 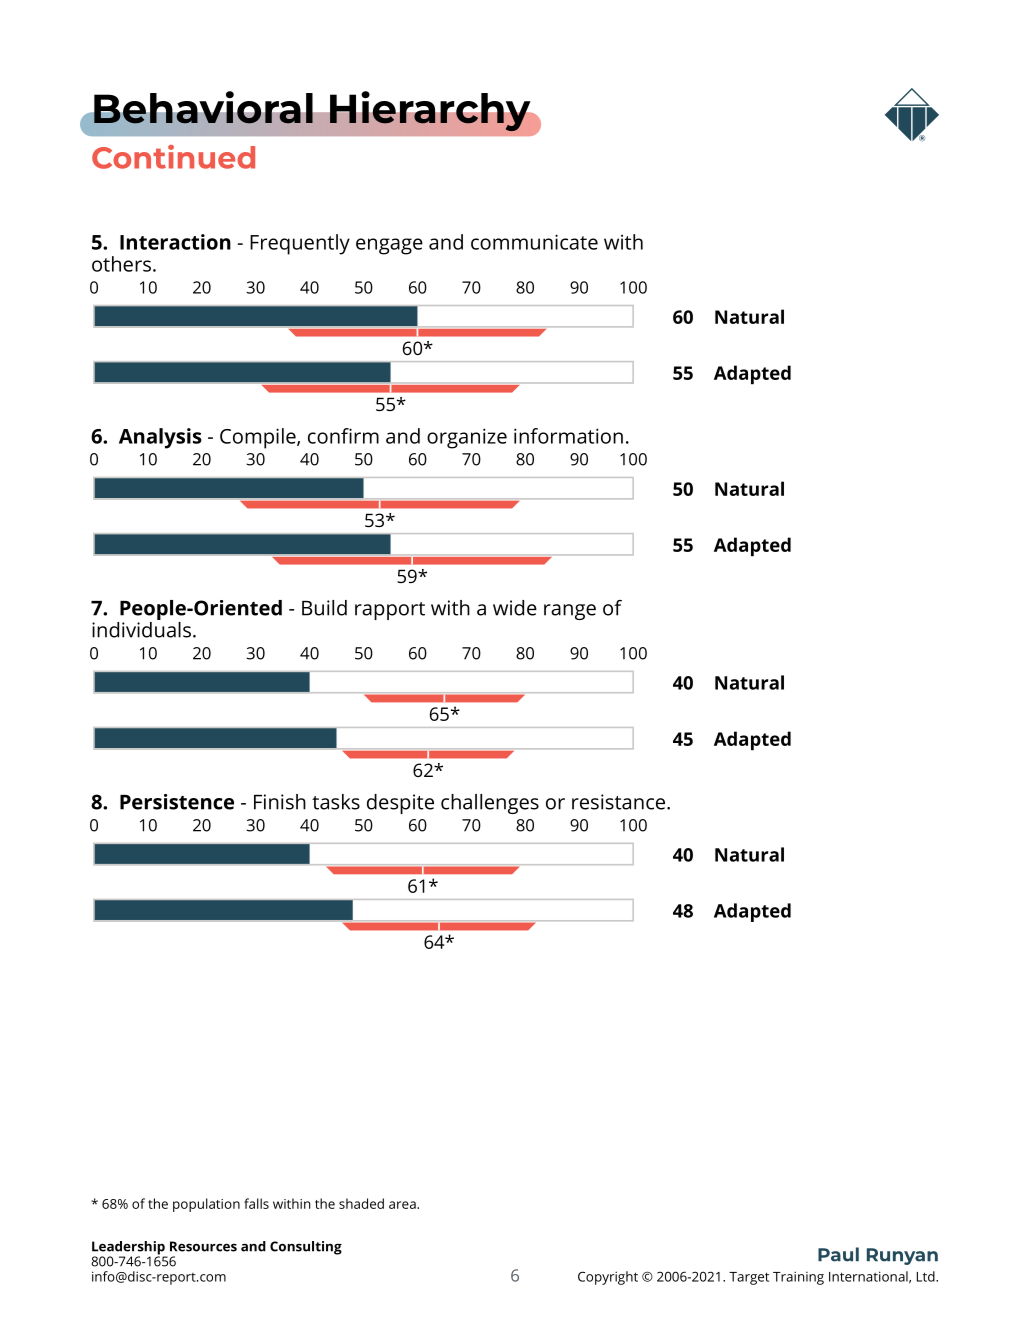 What do you see at coordinates (173, 157) in the page?
I see `Continued` at bounding box center [173, 157].
